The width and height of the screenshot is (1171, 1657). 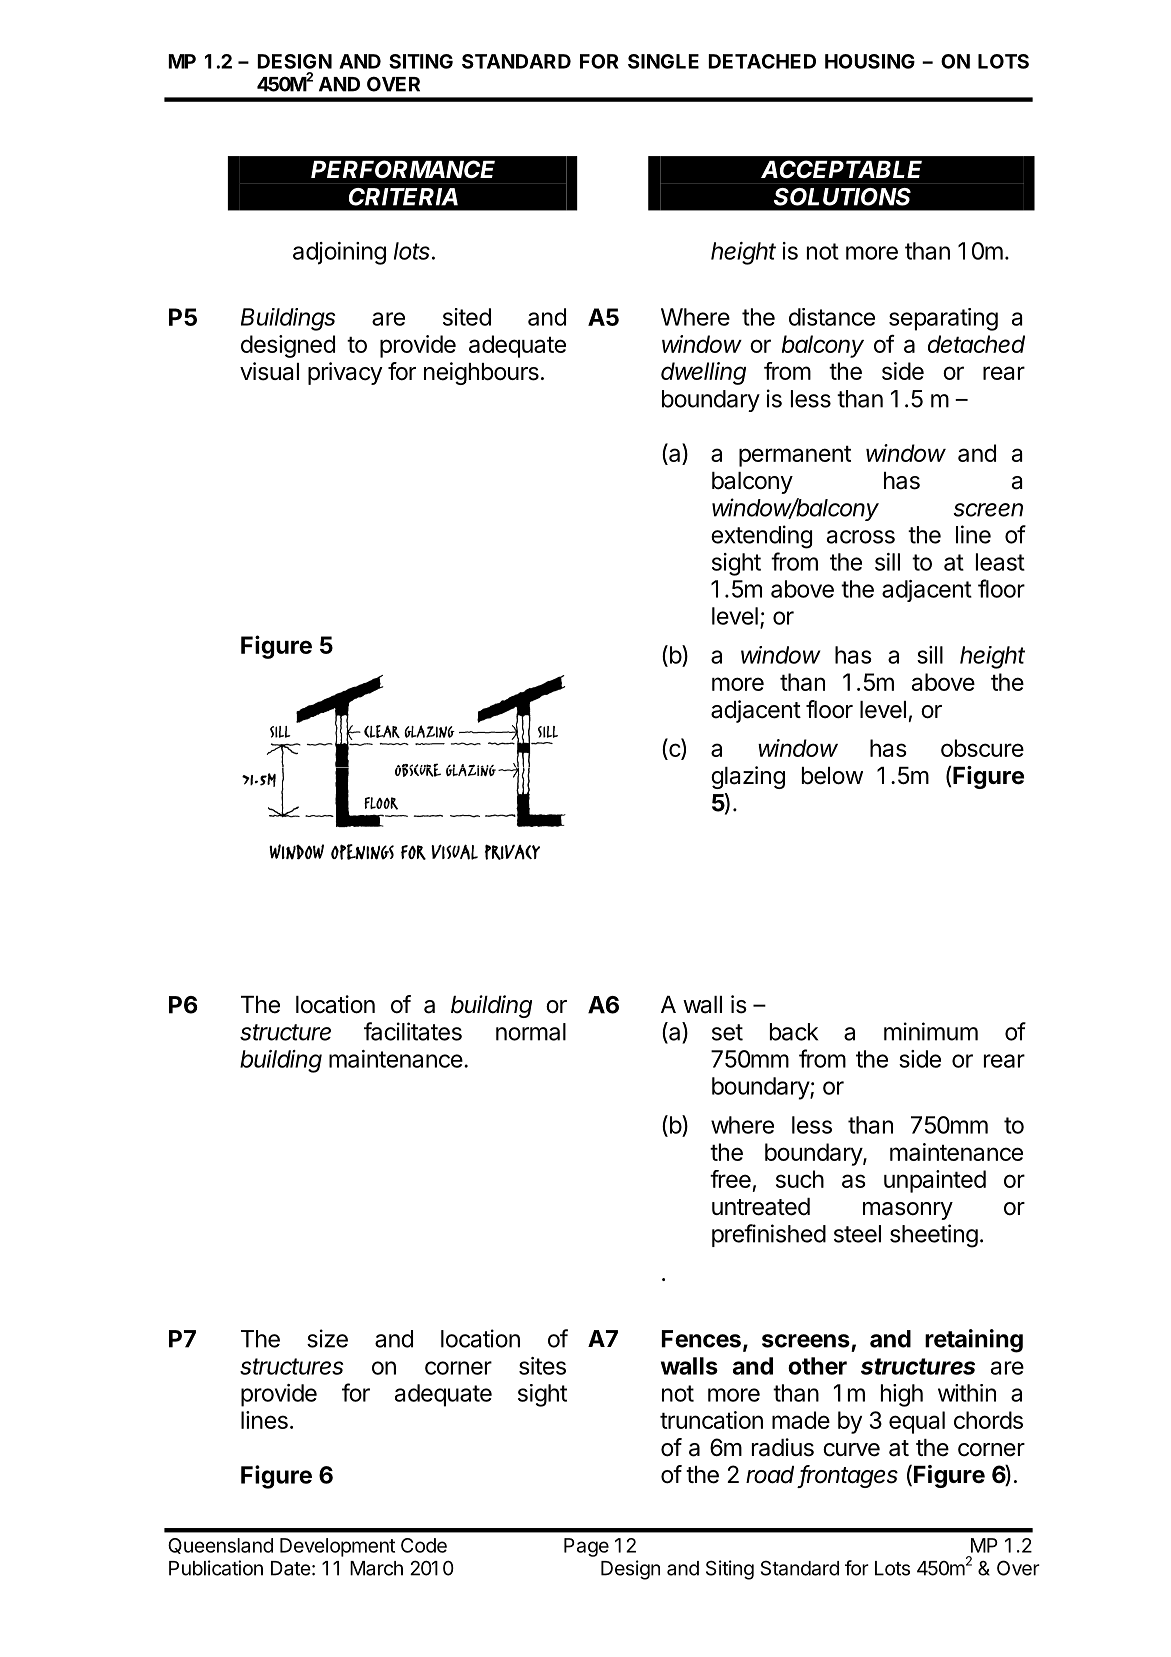 What do you see at coordinates (586, 1547) in the screenshot?
I see `Page` at bounding box center [586, 1547].
